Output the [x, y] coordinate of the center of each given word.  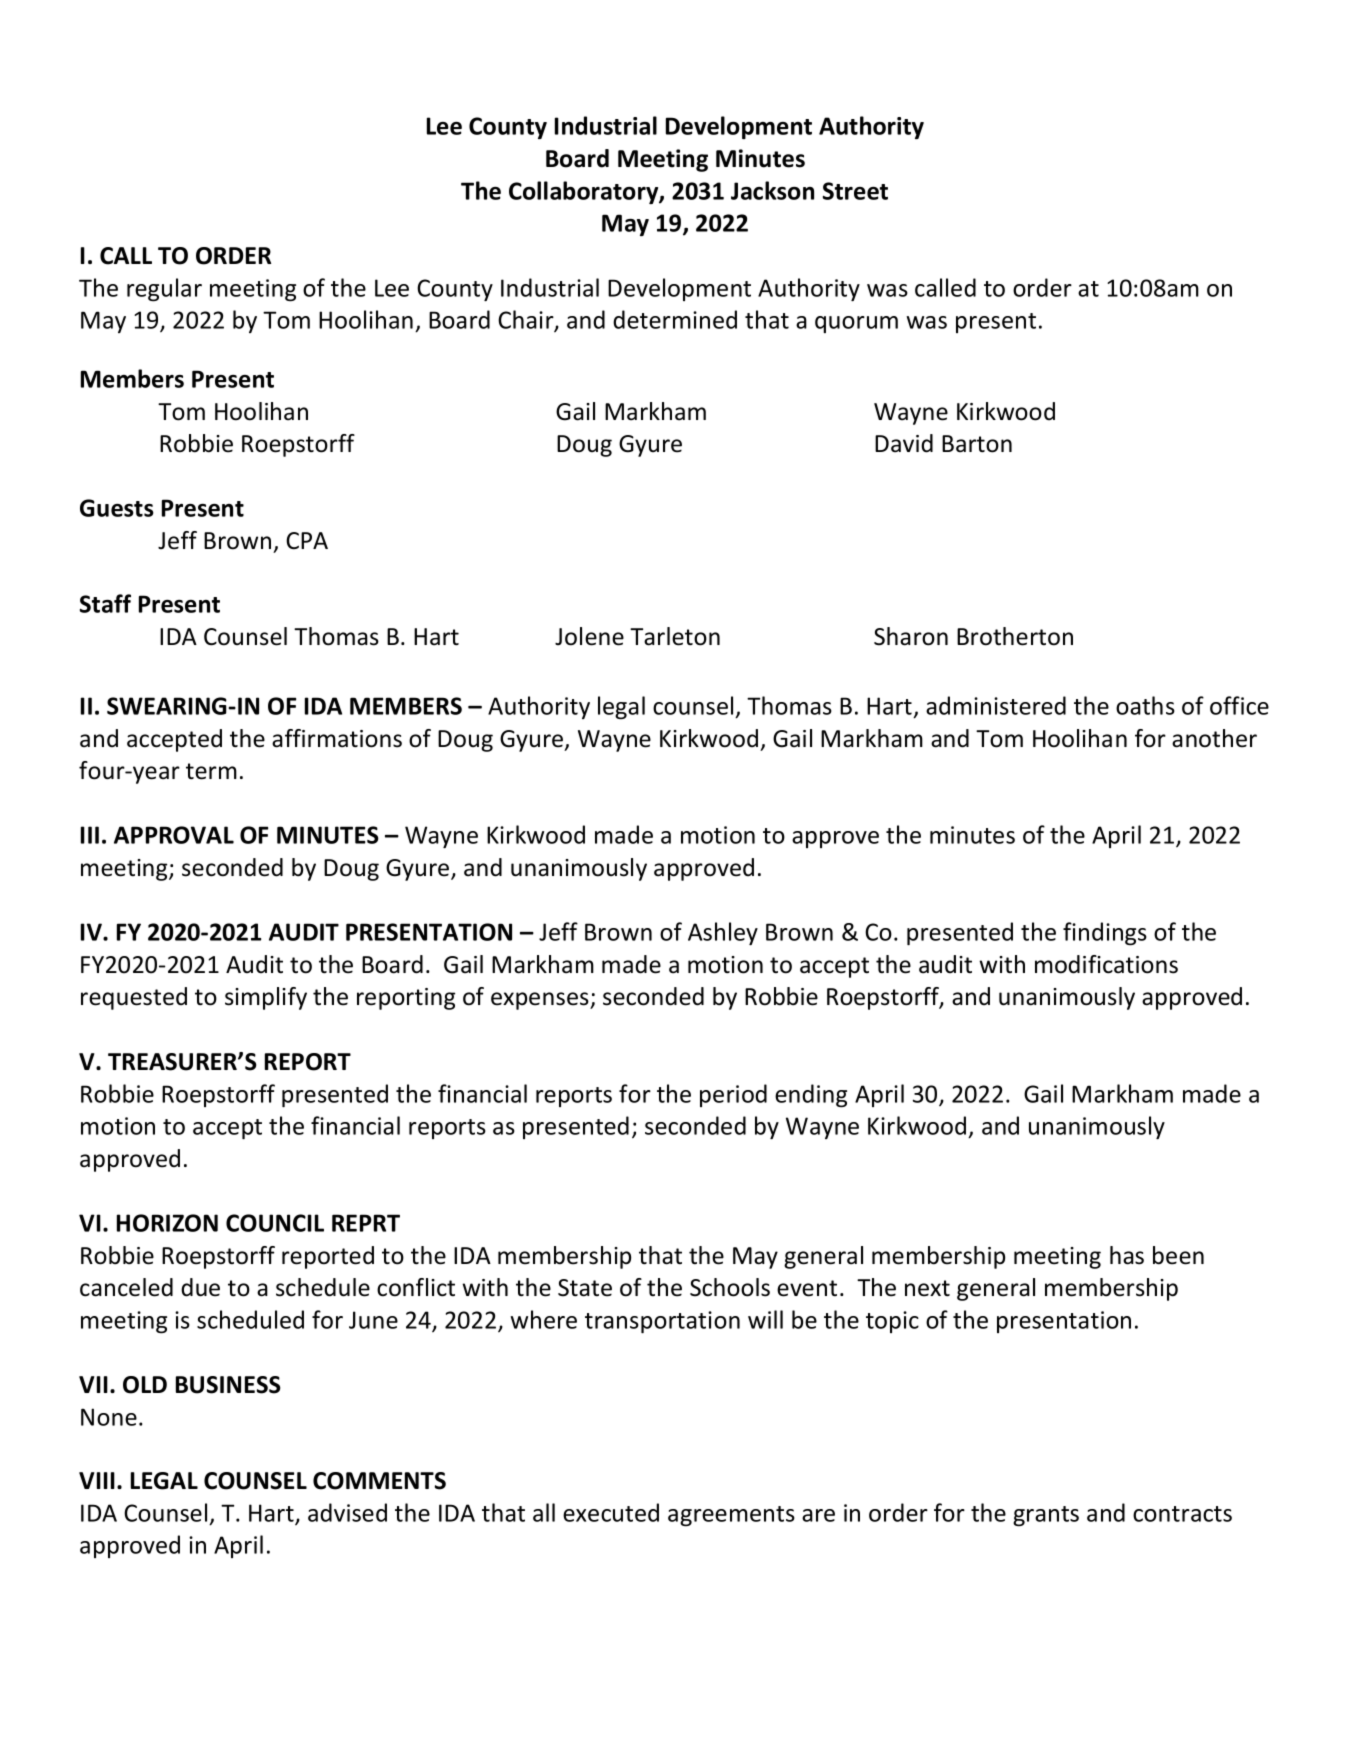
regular [164, 290]
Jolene [589, 636]
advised [347, 1512]
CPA [307, 541]
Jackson [772, 190]
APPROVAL [174, 835]
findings [1105, 934]
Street [855, 191]
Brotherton [1015, 636]
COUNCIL [275, 1223]
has [1127, 1255]
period [733, 1095]
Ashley [723, 933]
